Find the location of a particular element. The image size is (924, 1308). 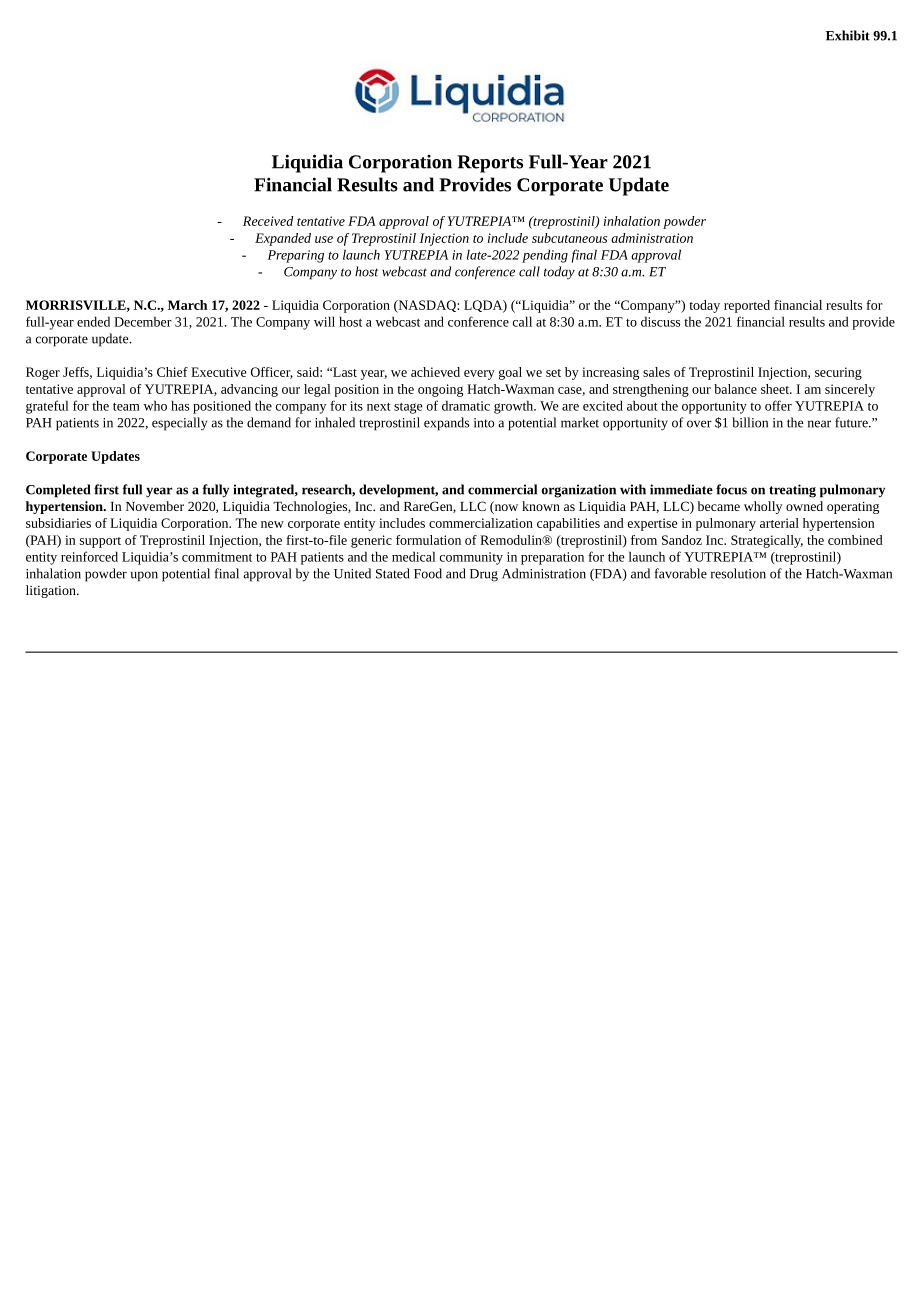

subcutaneous is located at coordinates (569, 238).
